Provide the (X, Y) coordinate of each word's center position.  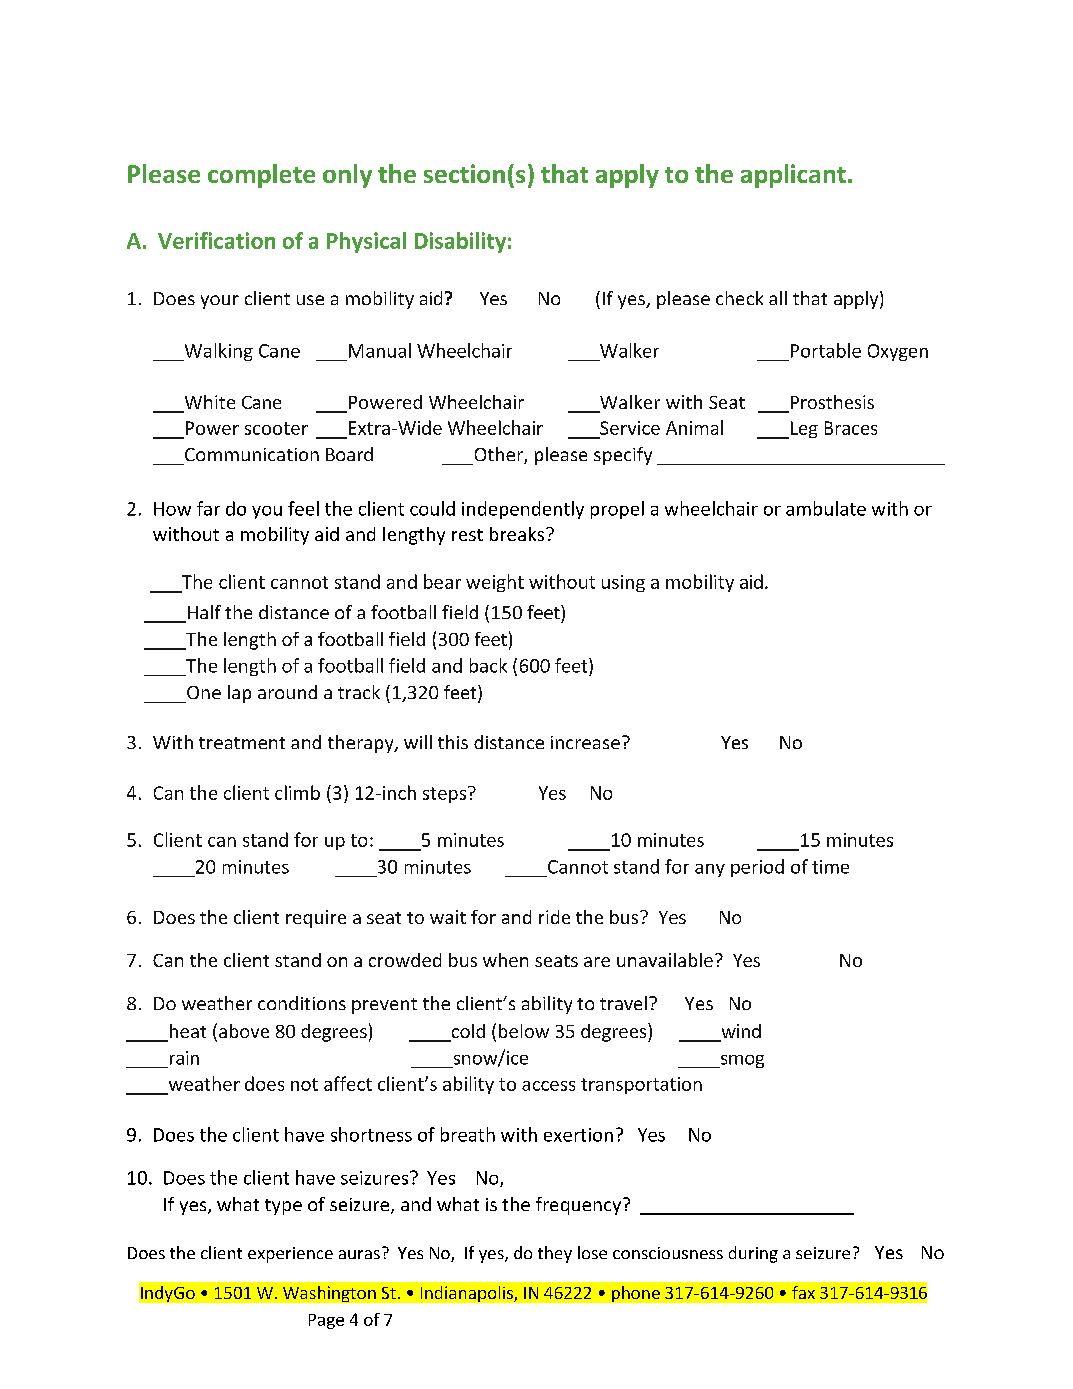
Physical (366, 242)
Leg (803, 430)
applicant (793, 176)
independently (523, 510)
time (830, 867)
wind (740, 1032)
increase (585, 742)
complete (261, 176)
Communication (252, 454)
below (524, 1031)
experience (290, 1255)
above (244, 1031)
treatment (242, 743)
